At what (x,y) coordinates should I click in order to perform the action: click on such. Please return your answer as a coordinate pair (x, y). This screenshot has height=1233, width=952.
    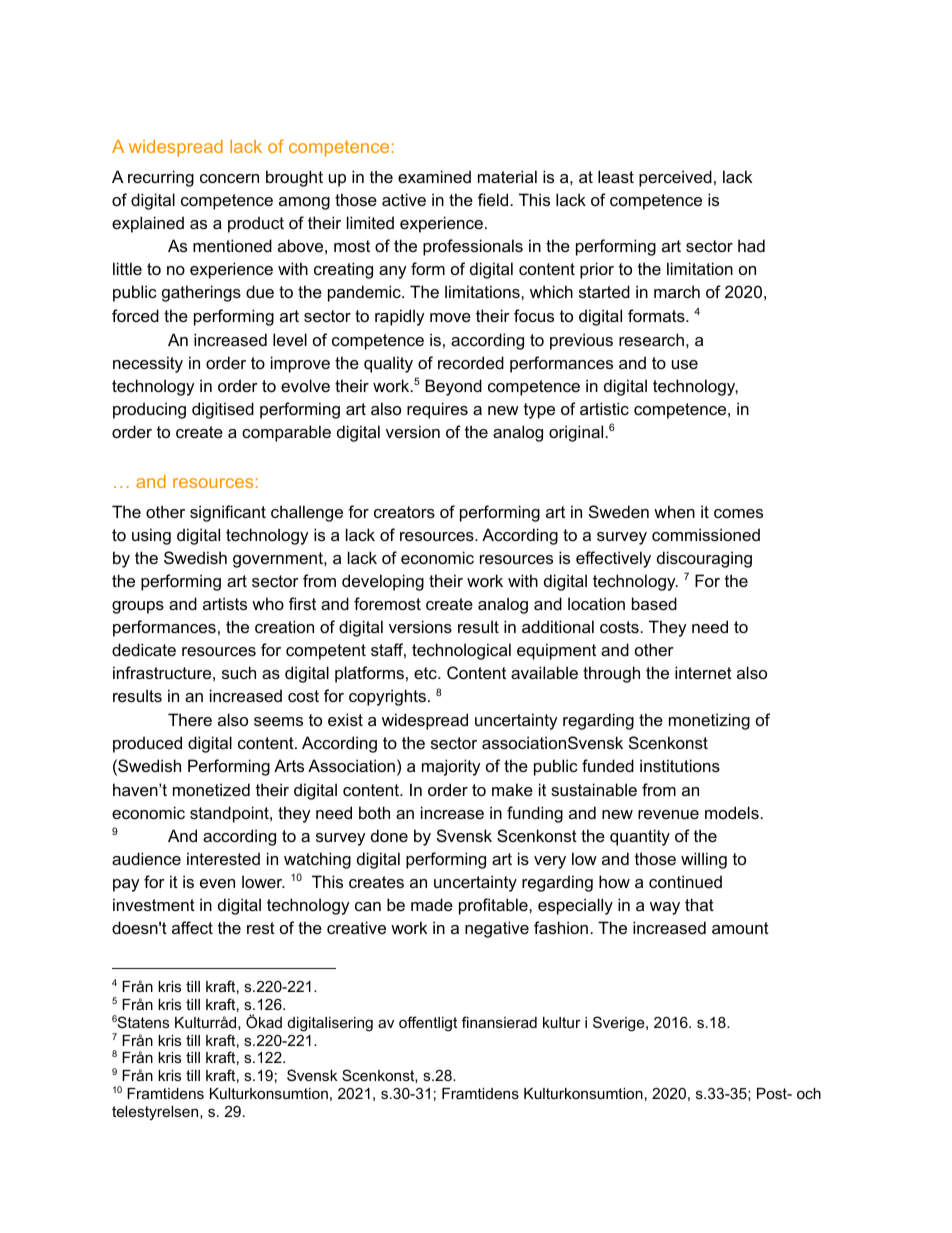
    Looking at the image, I should click on (239, 672).
